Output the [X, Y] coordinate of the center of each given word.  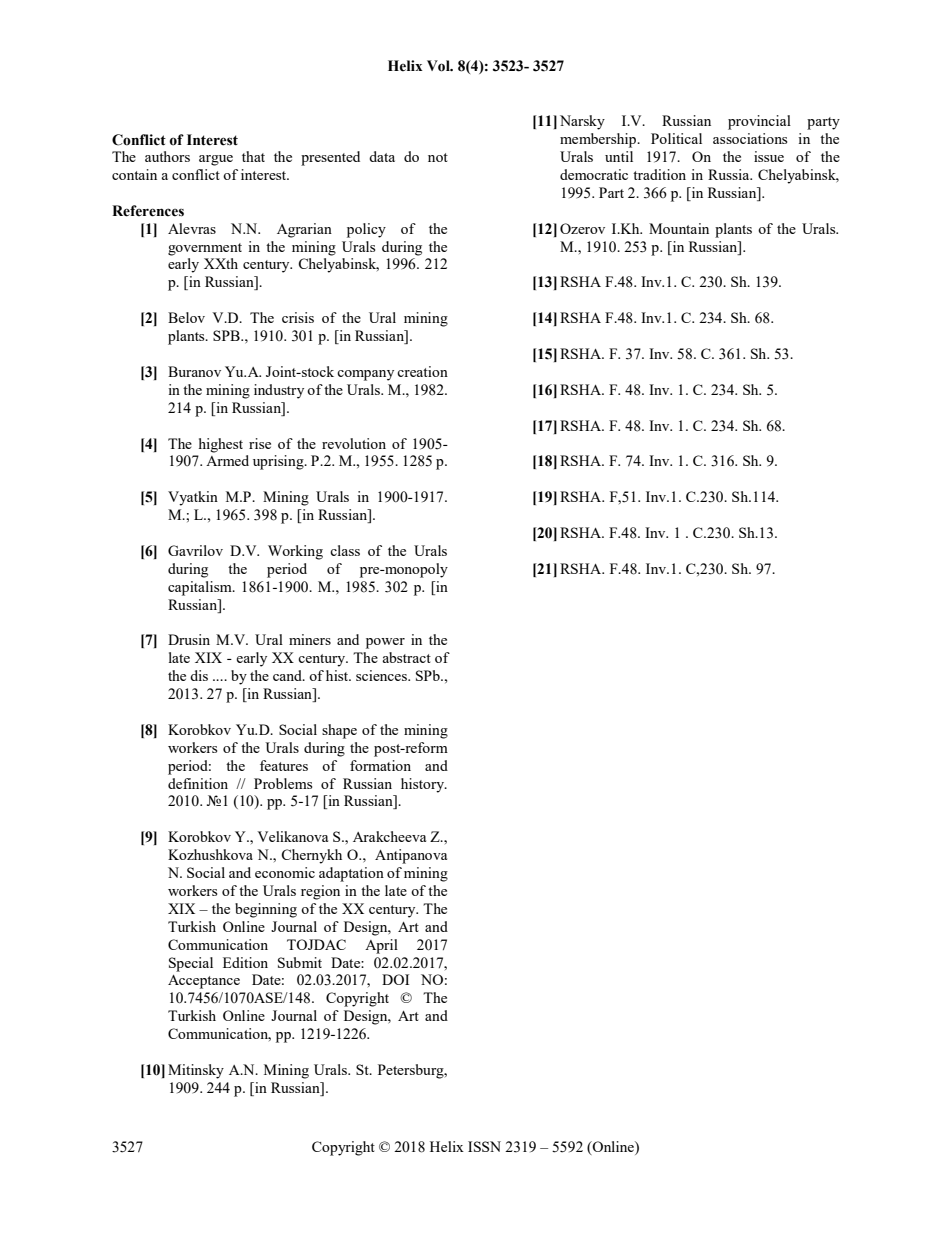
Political [676, 138]
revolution [354, 443]
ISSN [484, 1146]
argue [216, 160]
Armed [227, 460]
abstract [406, 657]
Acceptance [204, 982]
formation [380, 765]
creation [422, 371]
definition [198, 783]
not [438, 157]
